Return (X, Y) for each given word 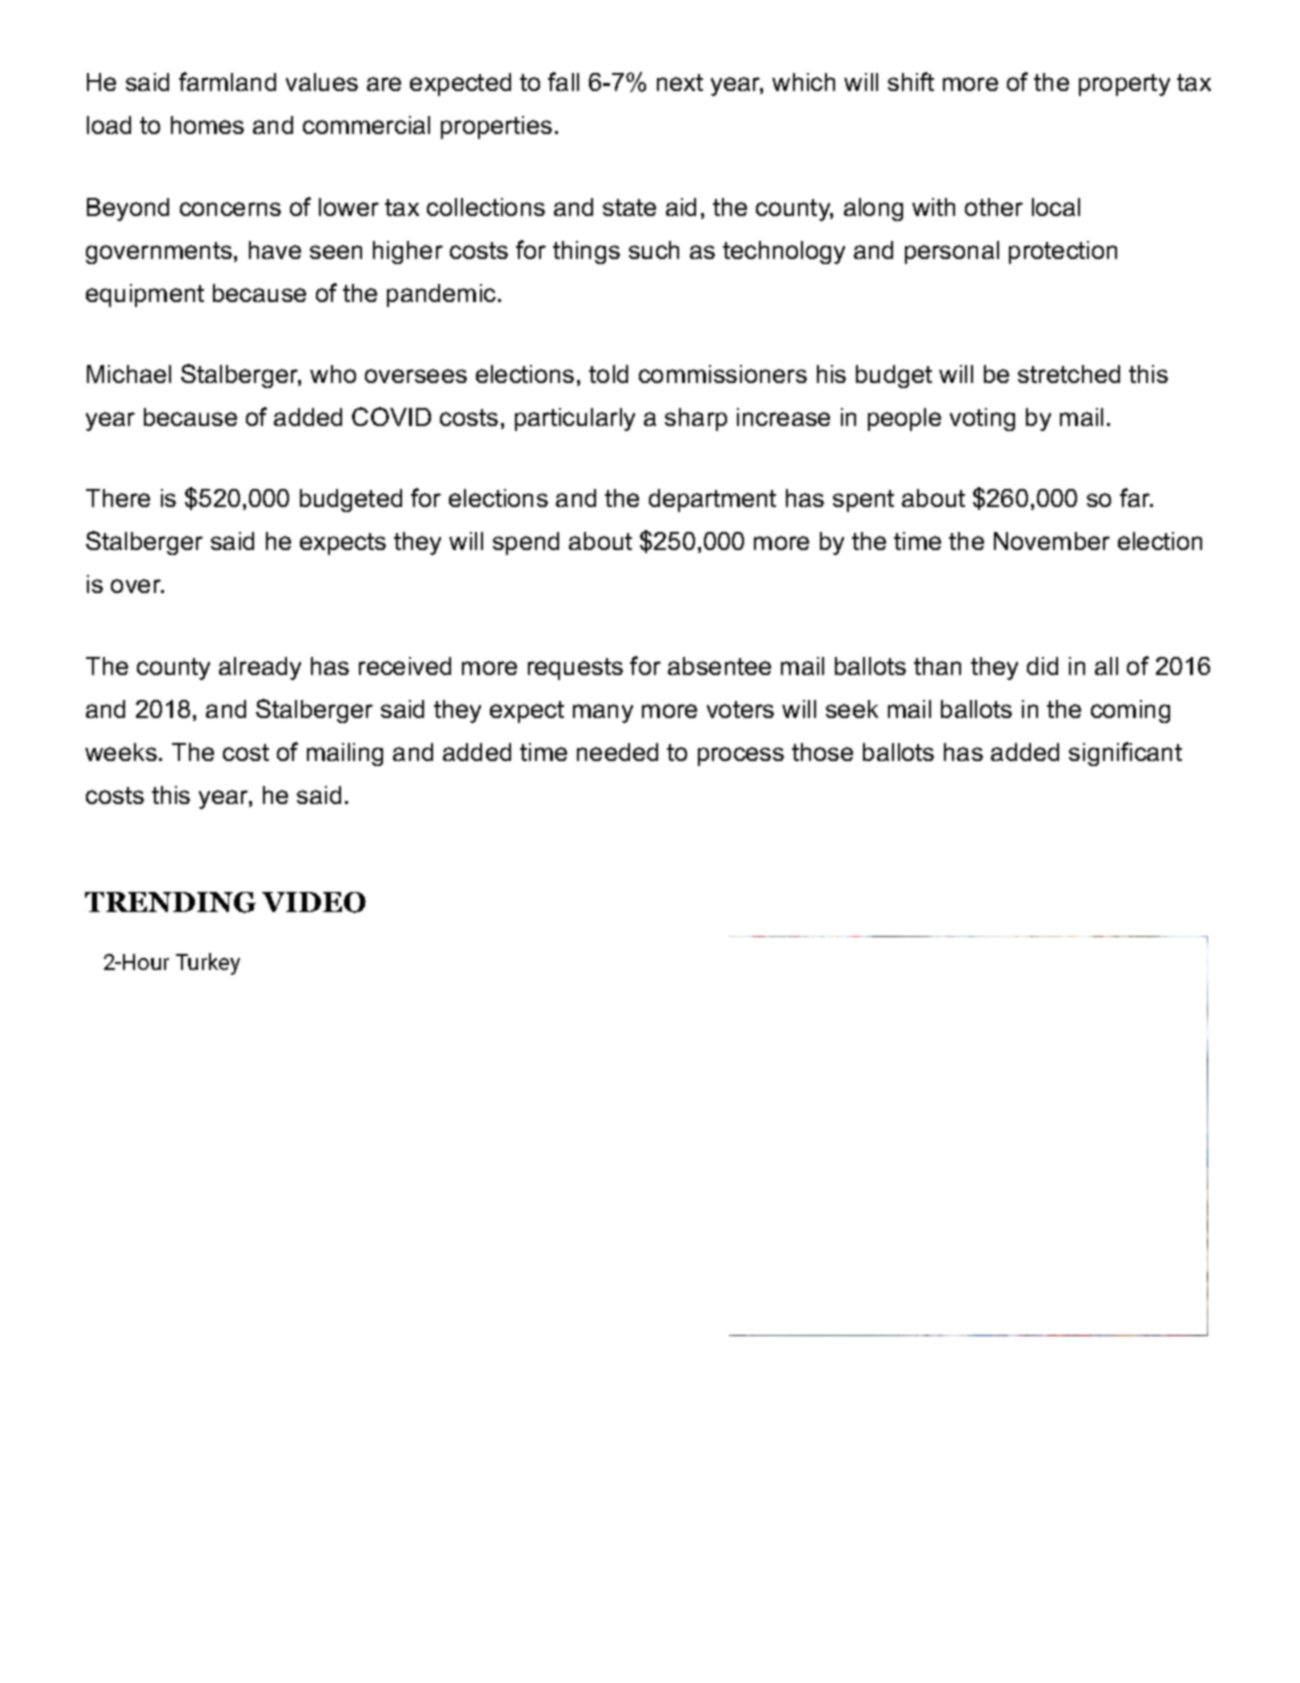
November (1052, 541)
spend (526, 543)
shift (911, 81)
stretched (1069, 374)
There (118, 498)
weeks (121, 752)
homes (207, 125)
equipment (145, 295)
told (608, 374)
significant (1125, 754)
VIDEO (314, 902)
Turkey (208, 964)
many (603, 713)
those (822, 752)
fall (563, 81)
